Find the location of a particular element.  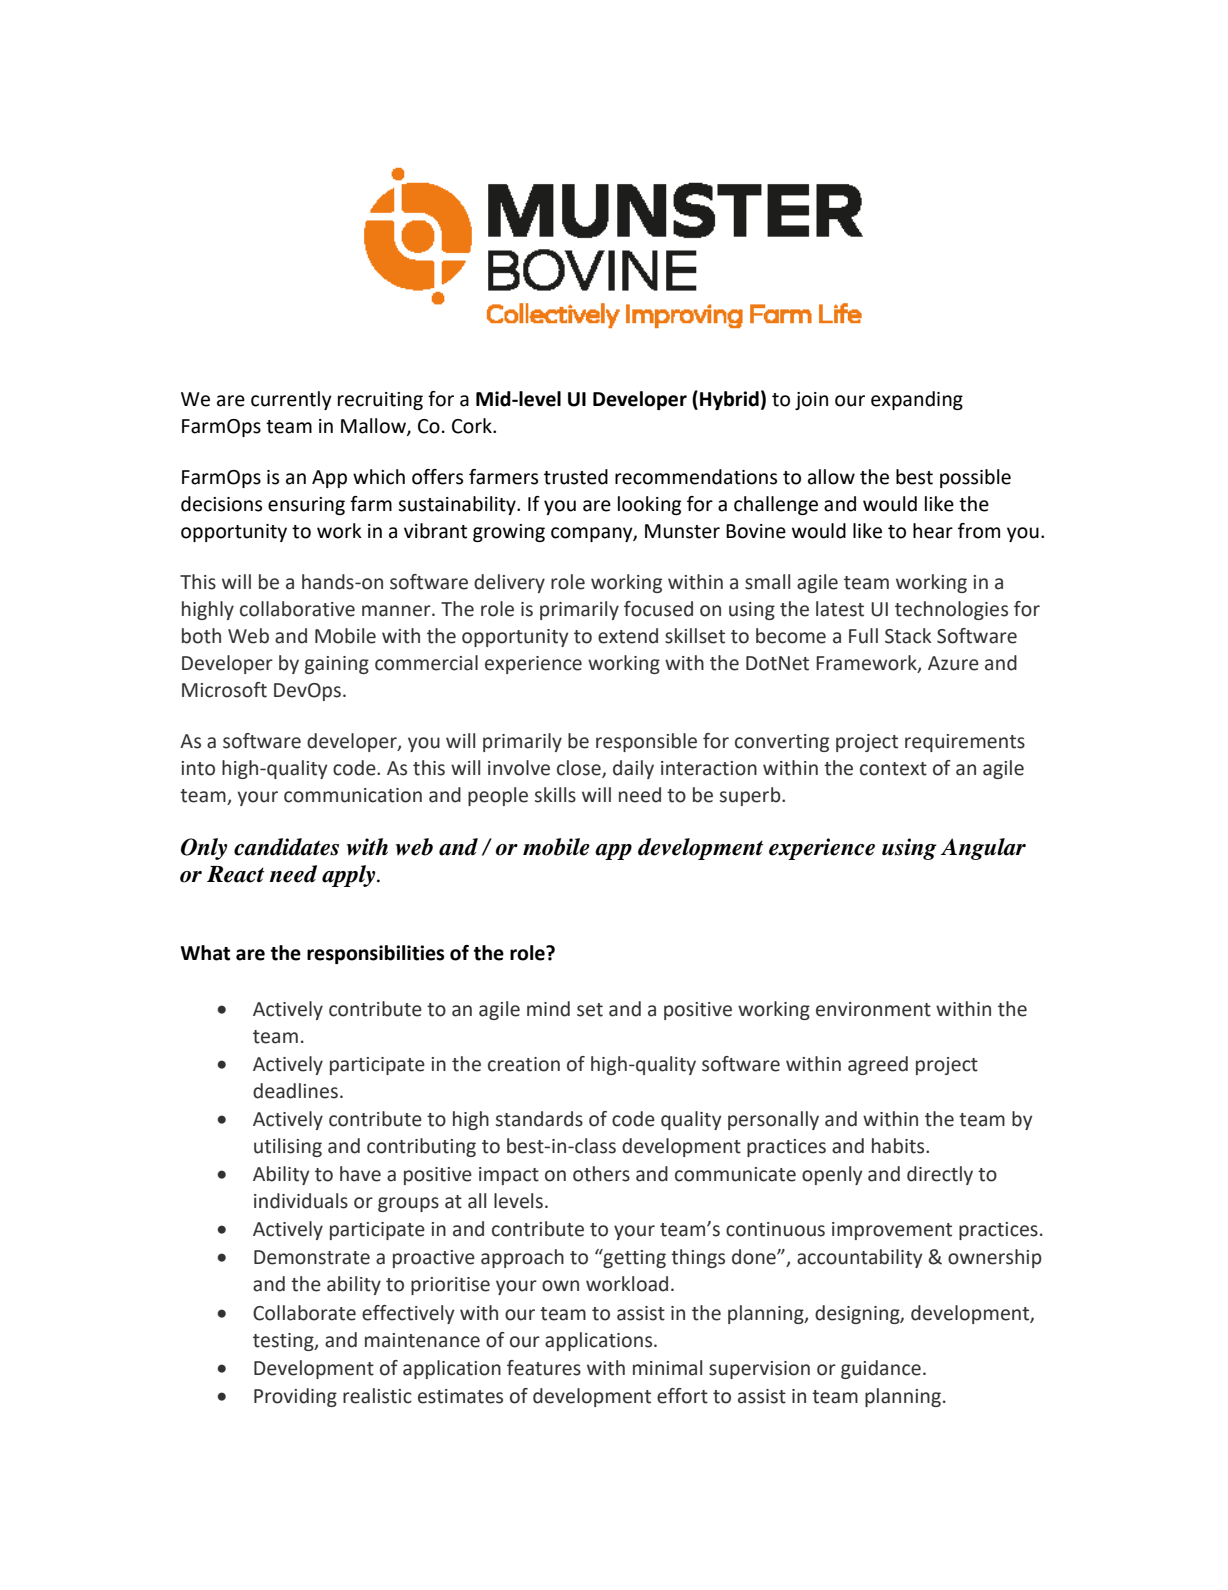

mind is located at coordinates (548, 1009).
